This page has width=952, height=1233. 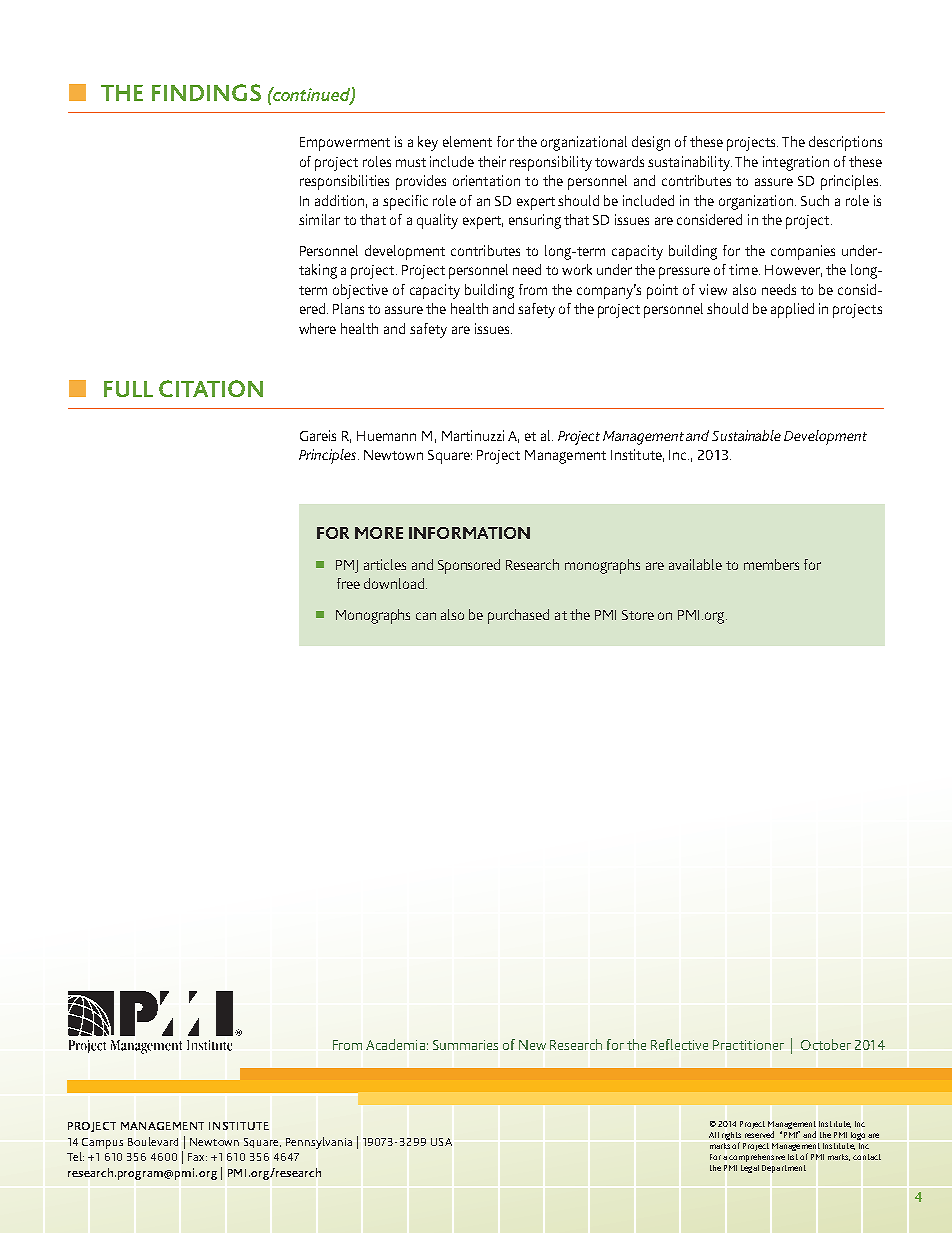 What do you see at coordinates (348, 583) in the page?
I see `free` at bounding box center [348, 583].
